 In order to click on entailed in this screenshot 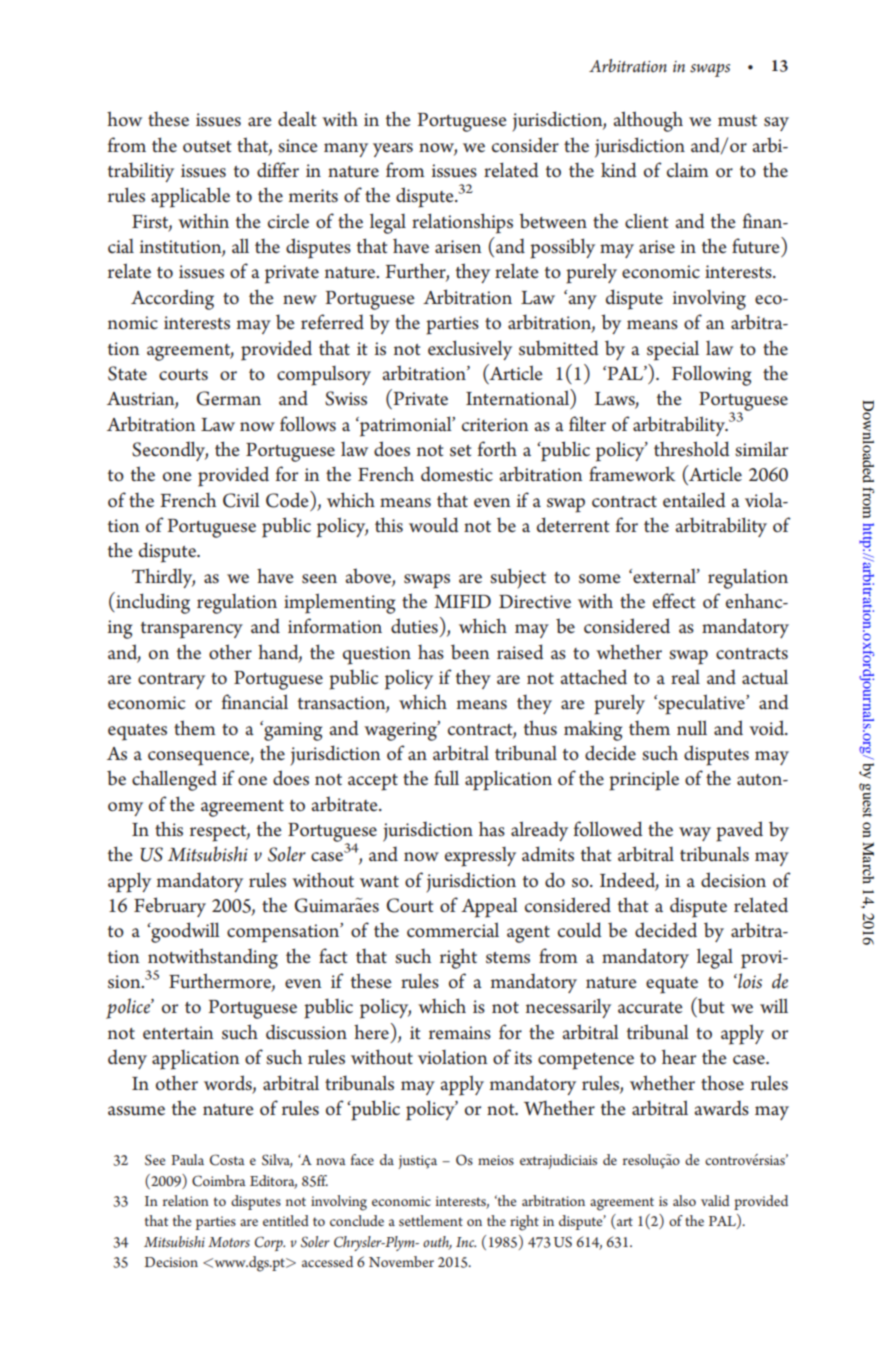, I will do `click(694, 500)`.
